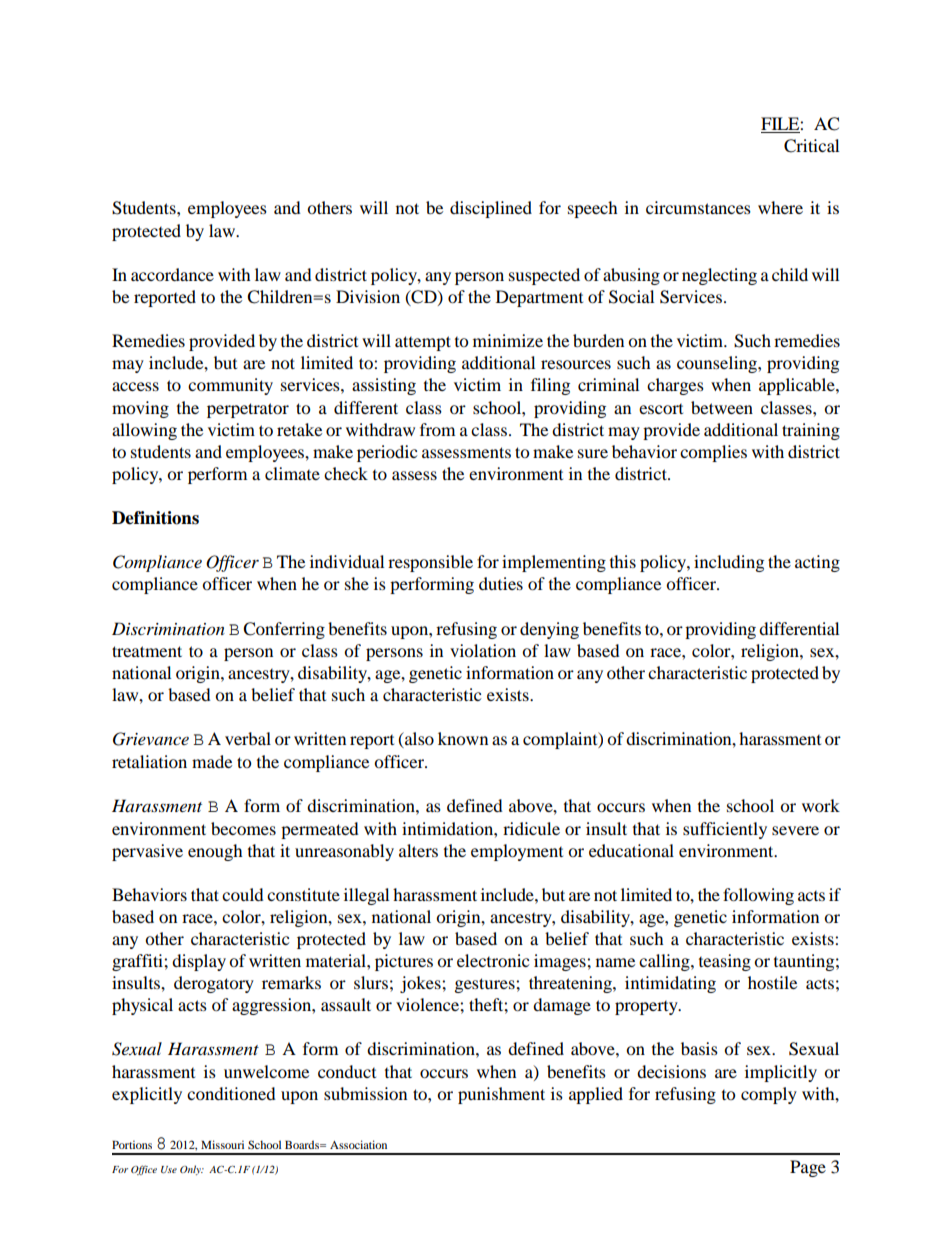  Describe the element at coordinates (758, 896) in the screenshot. I see `following` at that location.
